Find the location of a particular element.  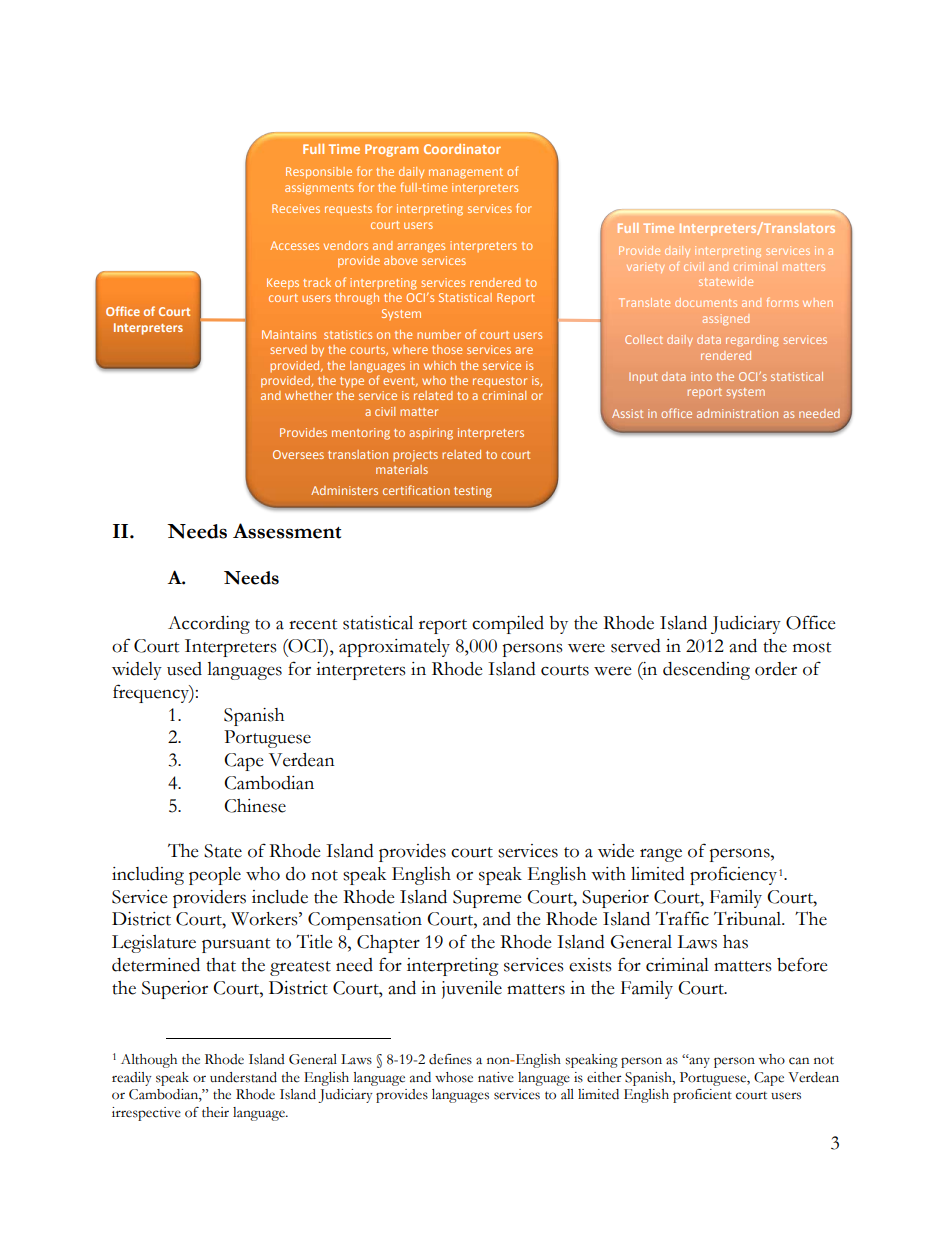

people is located at coordinates (215, 876).
